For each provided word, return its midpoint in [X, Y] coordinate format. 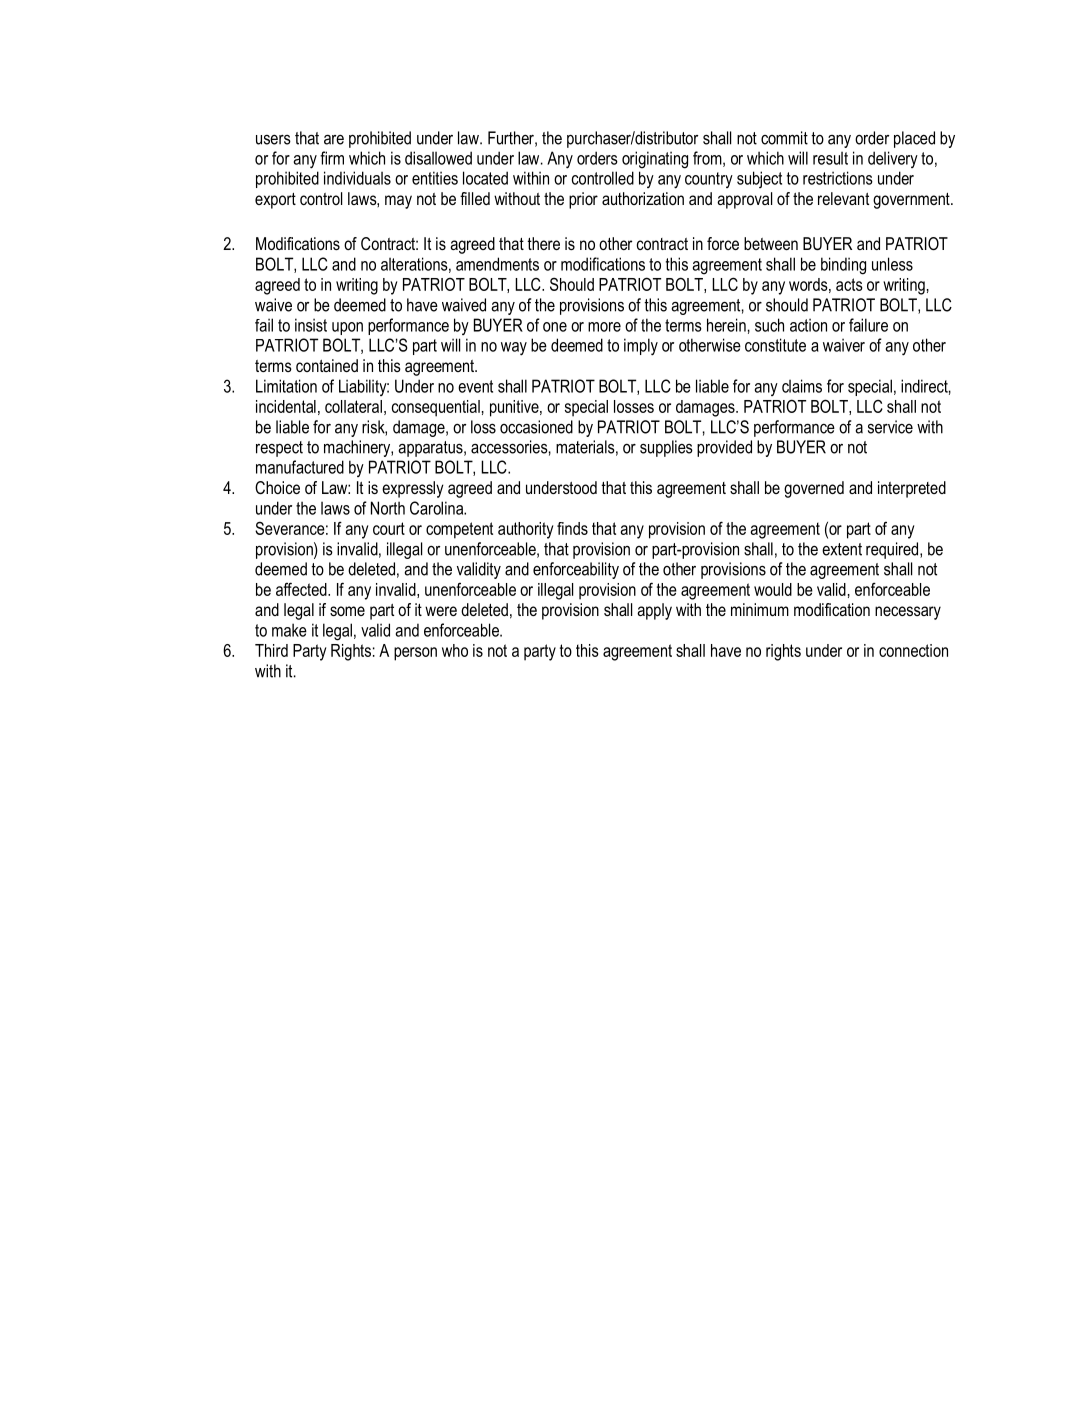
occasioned [536, 427]
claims [802, 386]
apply [654, 611]
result [830, 158]
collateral [353, 406]
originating [655, 160]
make [289, 630]
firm [332, 158]
